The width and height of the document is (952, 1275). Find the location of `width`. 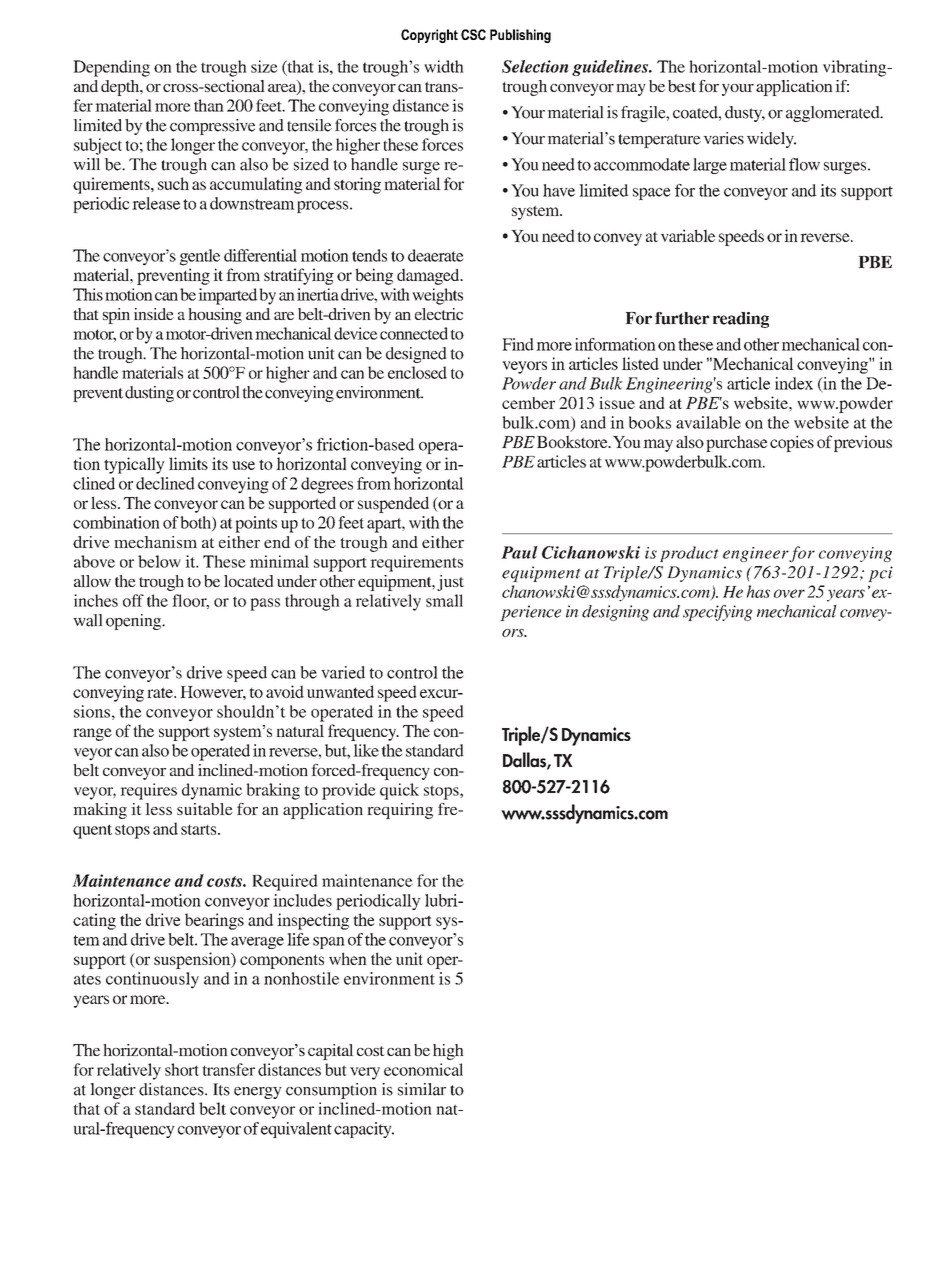

width is located at coordinates (444, 66).
